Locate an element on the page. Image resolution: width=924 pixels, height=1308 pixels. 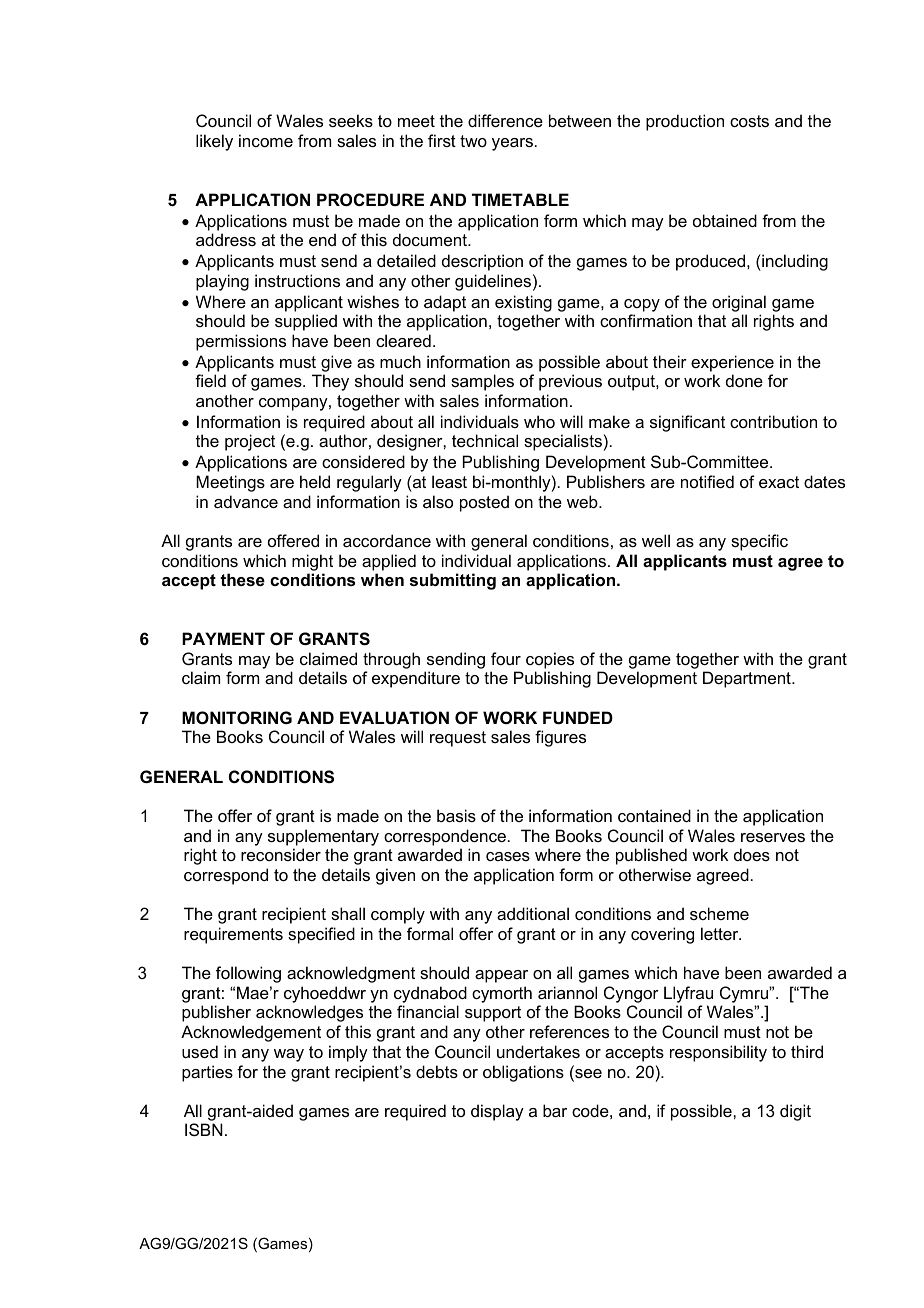
way is located at coordinates (289, 1055).
